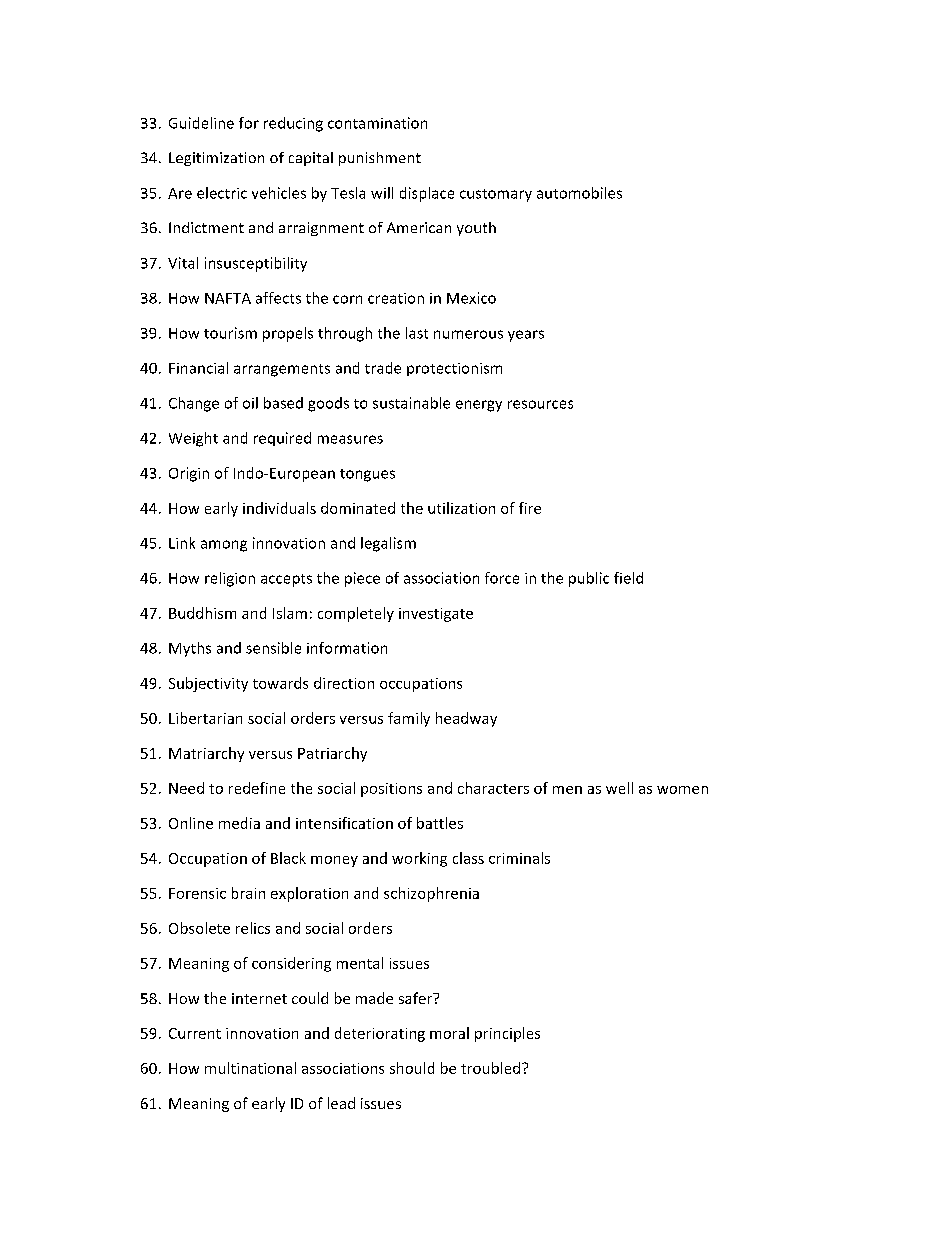 This image has width=952, height=1233. I want to click on principles, so click(507, 1034).
